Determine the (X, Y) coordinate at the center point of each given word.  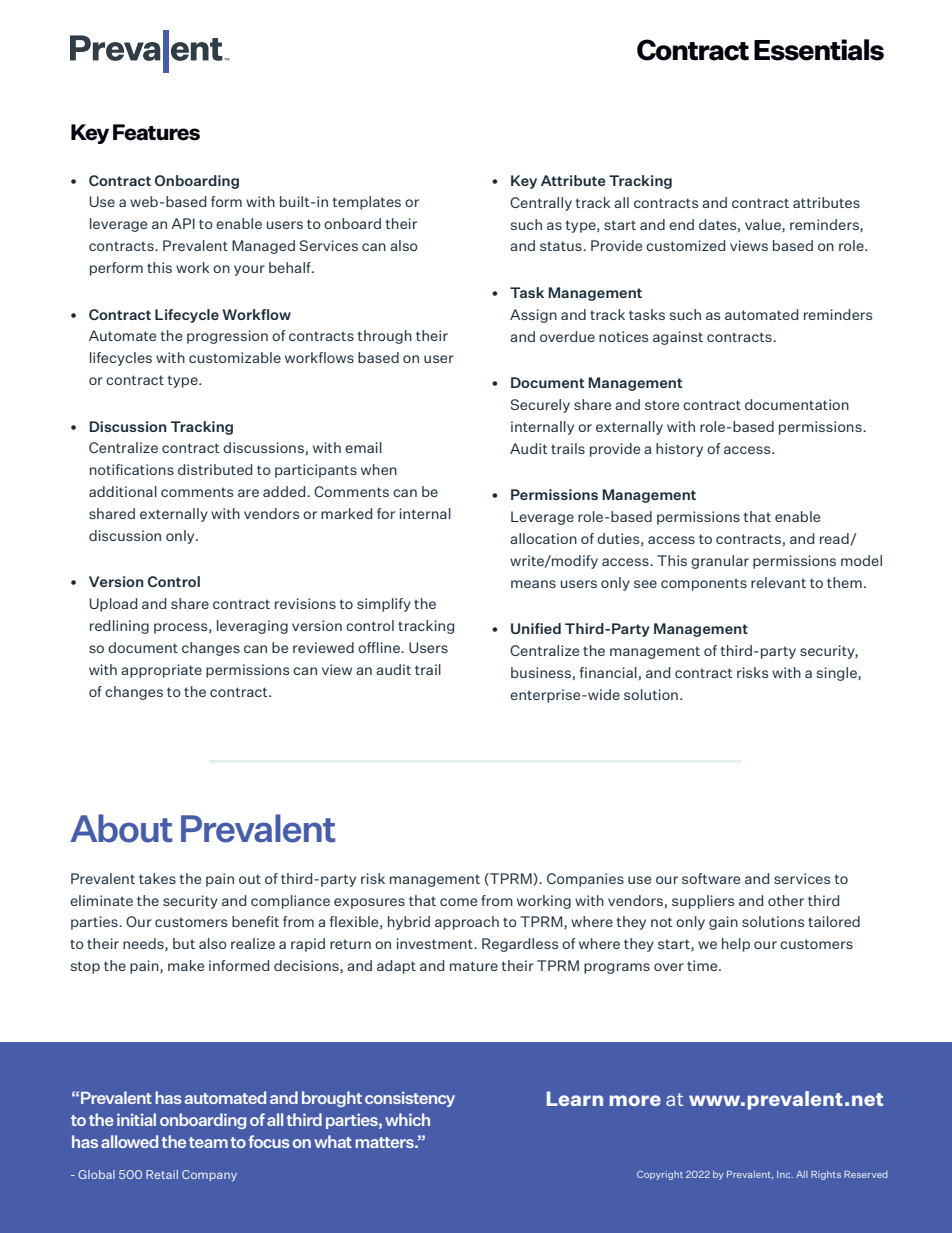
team (208, 1142)
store (662, 405)
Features (156, 132)
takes (157, 878)
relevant (778, 582)
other (786, 900)
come (458, 902)
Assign (533, 316)
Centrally (541, 204)
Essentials (819, 50)
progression (227, 337)
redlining (119, 627)
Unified (536, 628)
